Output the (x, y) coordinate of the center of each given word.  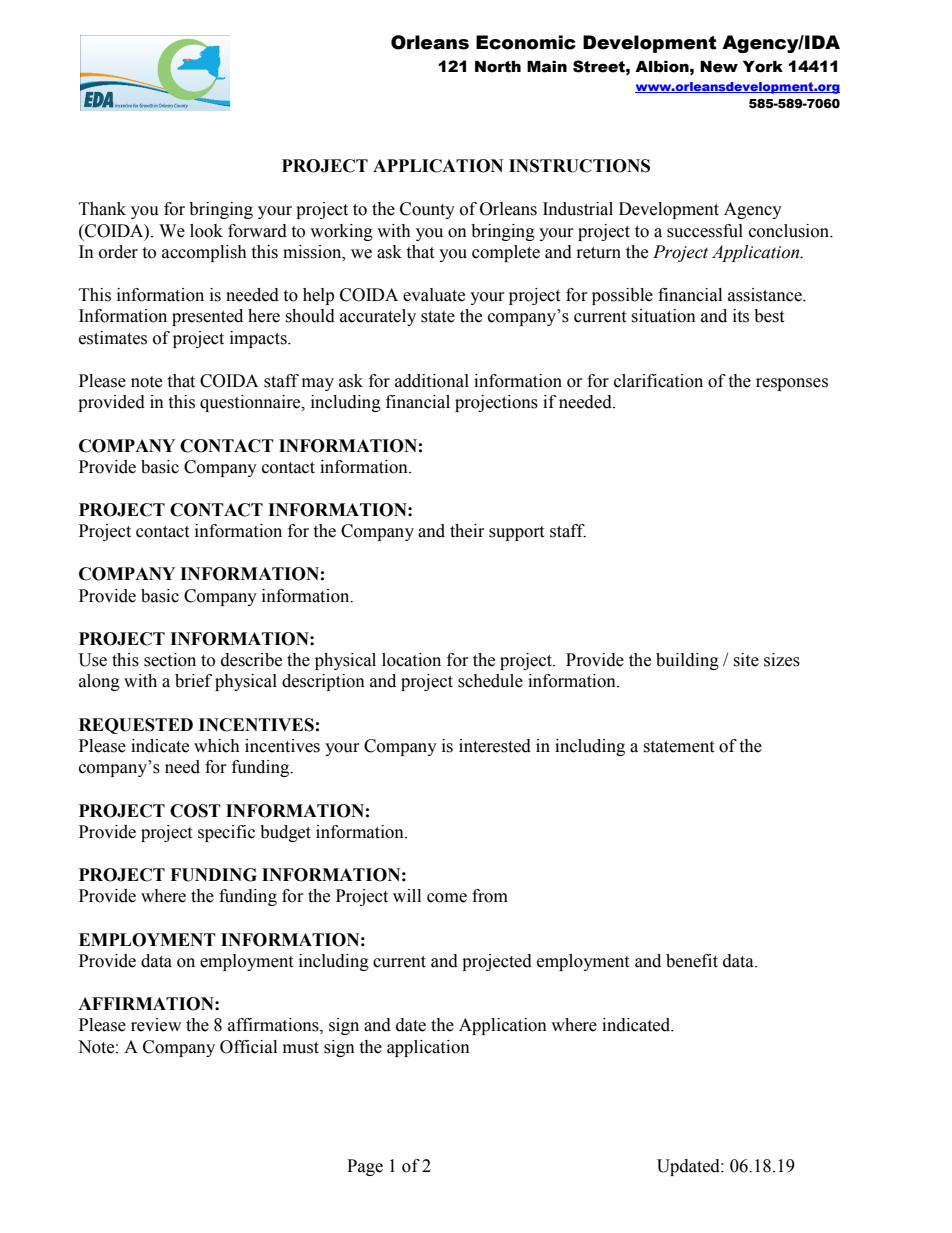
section (170, 660)
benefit (692, 961)
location (411, 660)
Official (248, 1047)
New (719, 67)
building (687, 661)
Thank (102, 209)
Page (365, 1167)
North (498, 67)
